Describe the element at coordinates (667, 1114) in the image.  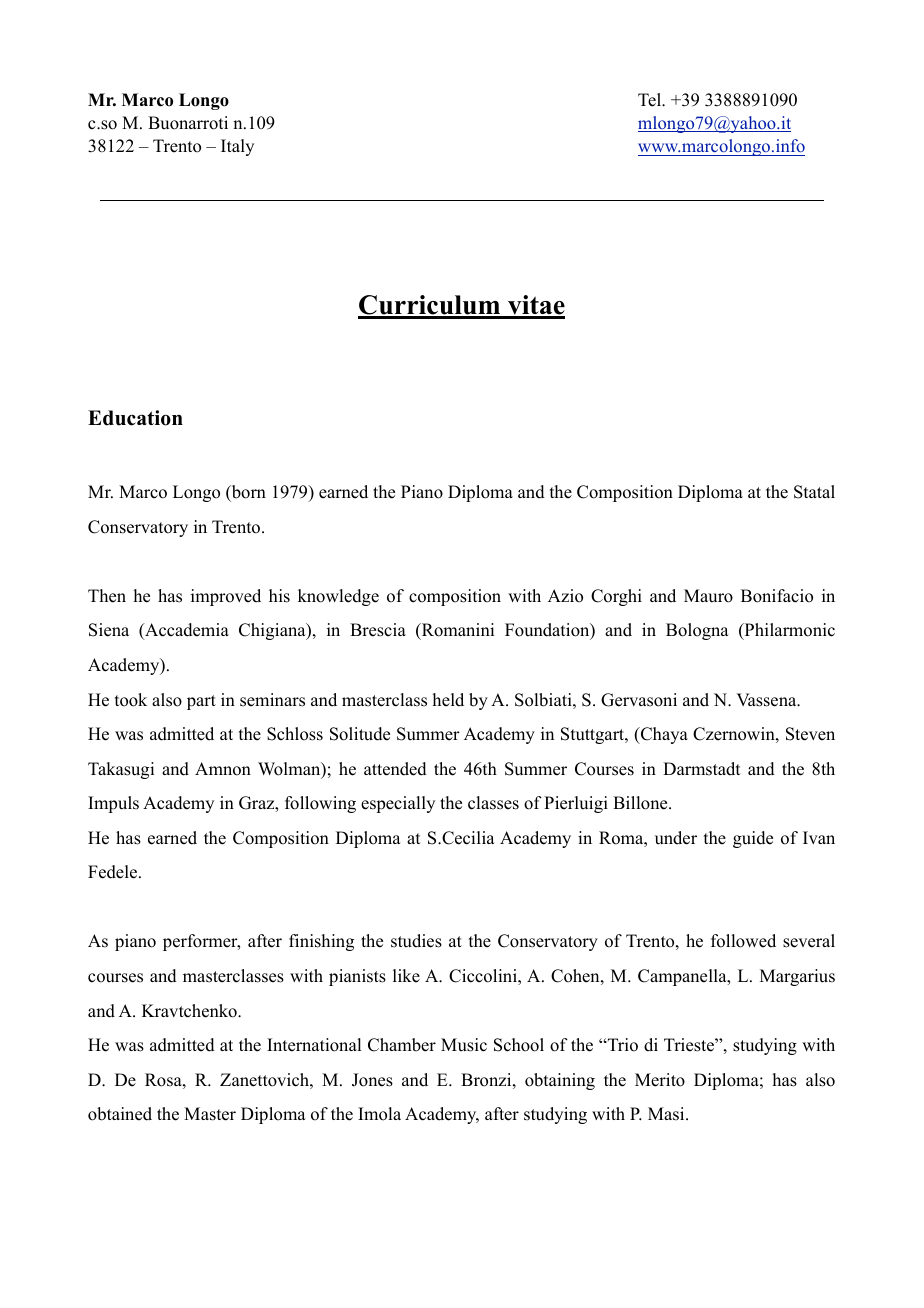
I see `Masi` at that location.
